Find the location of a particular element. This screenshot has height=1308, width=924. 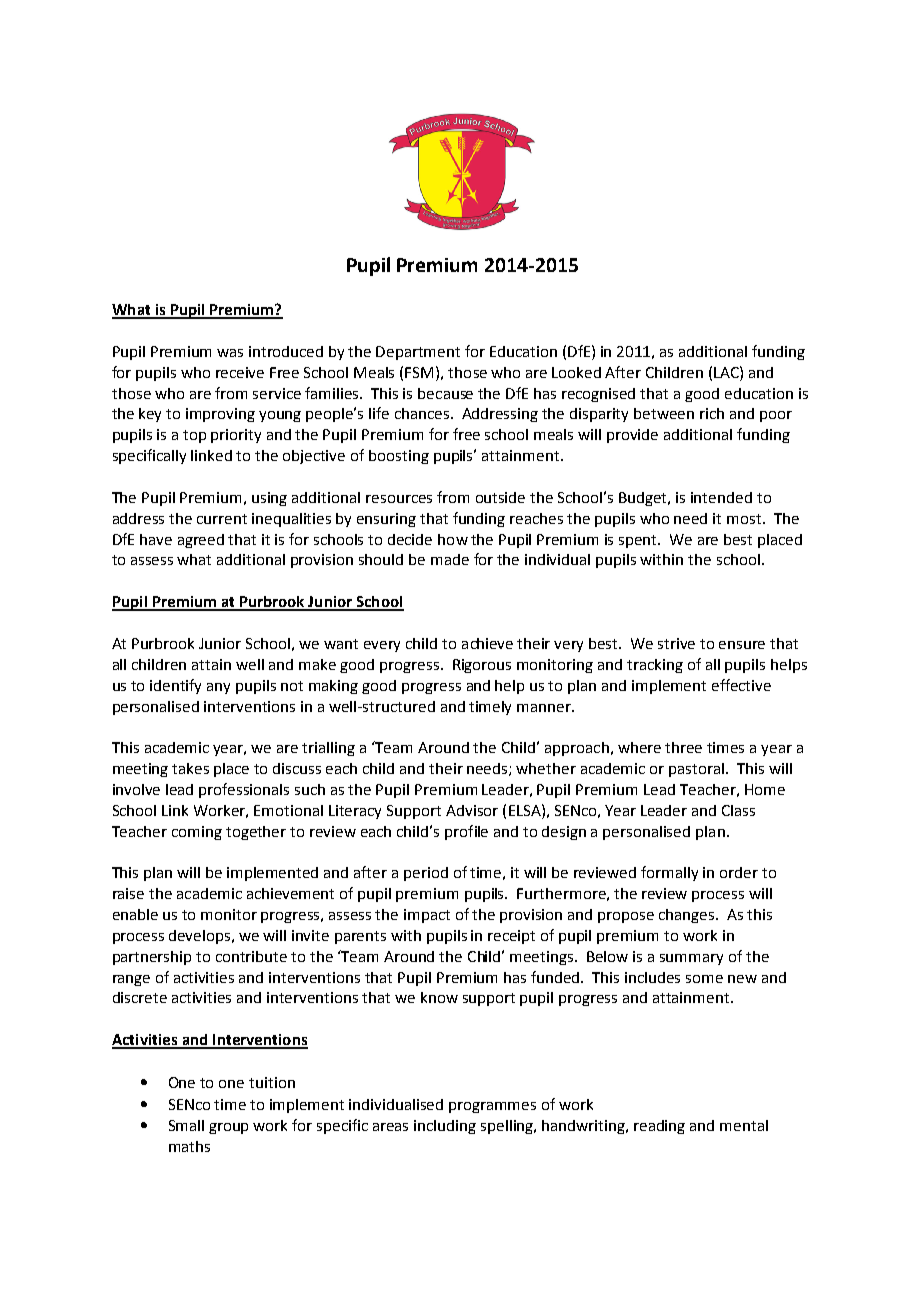

any is located at coordinates (218, 688).
